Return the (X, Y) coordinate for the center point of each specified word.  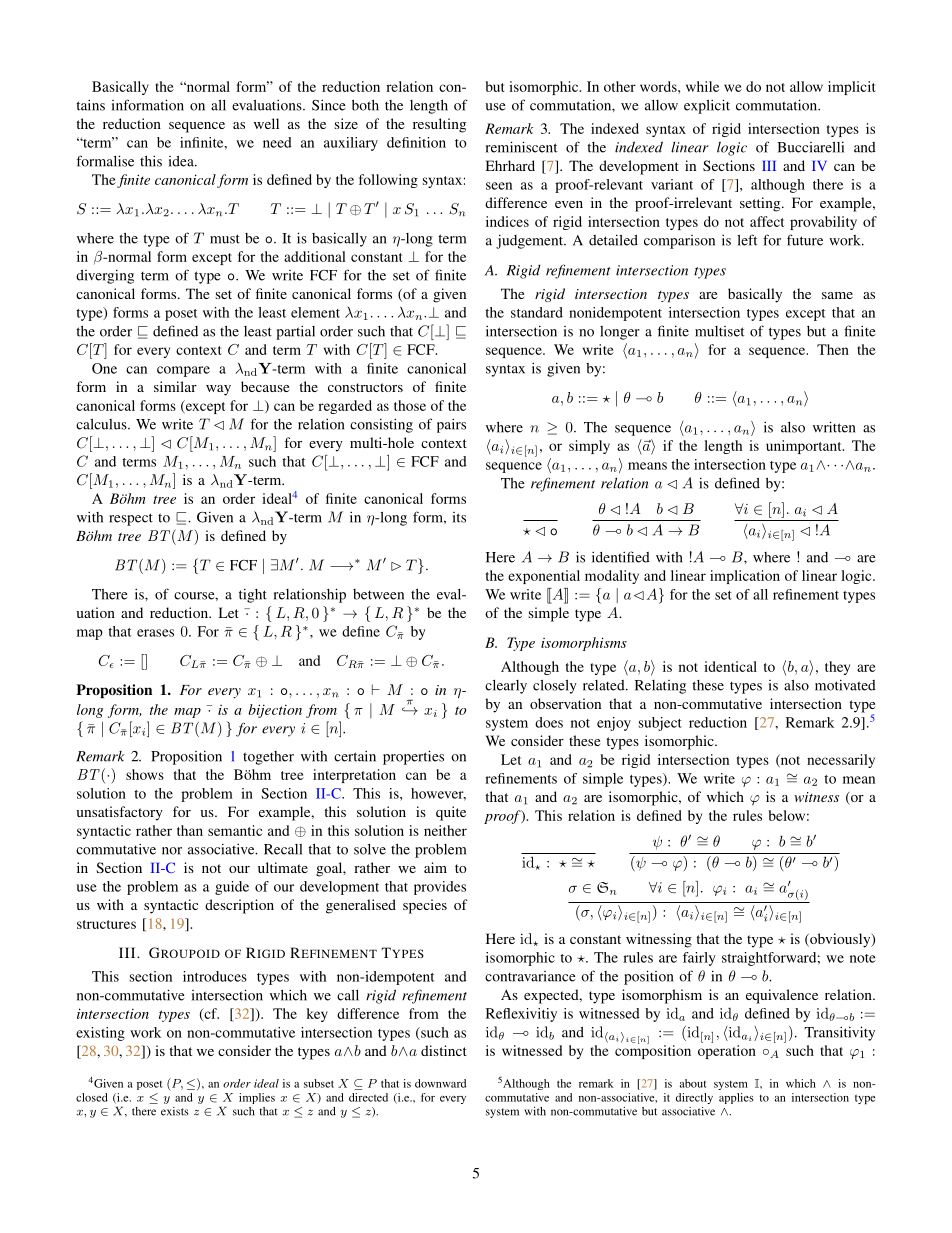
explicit (707, 106)
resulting (439, 125)
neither (445, 830)
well (266, 123)
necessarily (841, 761)
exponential (544, 577)
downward (440, 1083)
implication (745, 577)
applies (736, 1098)
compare (183, 371)
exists (175, 1111)
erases (155, 633)
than (190, 830)
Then (833, 349)
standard (537, 312)
